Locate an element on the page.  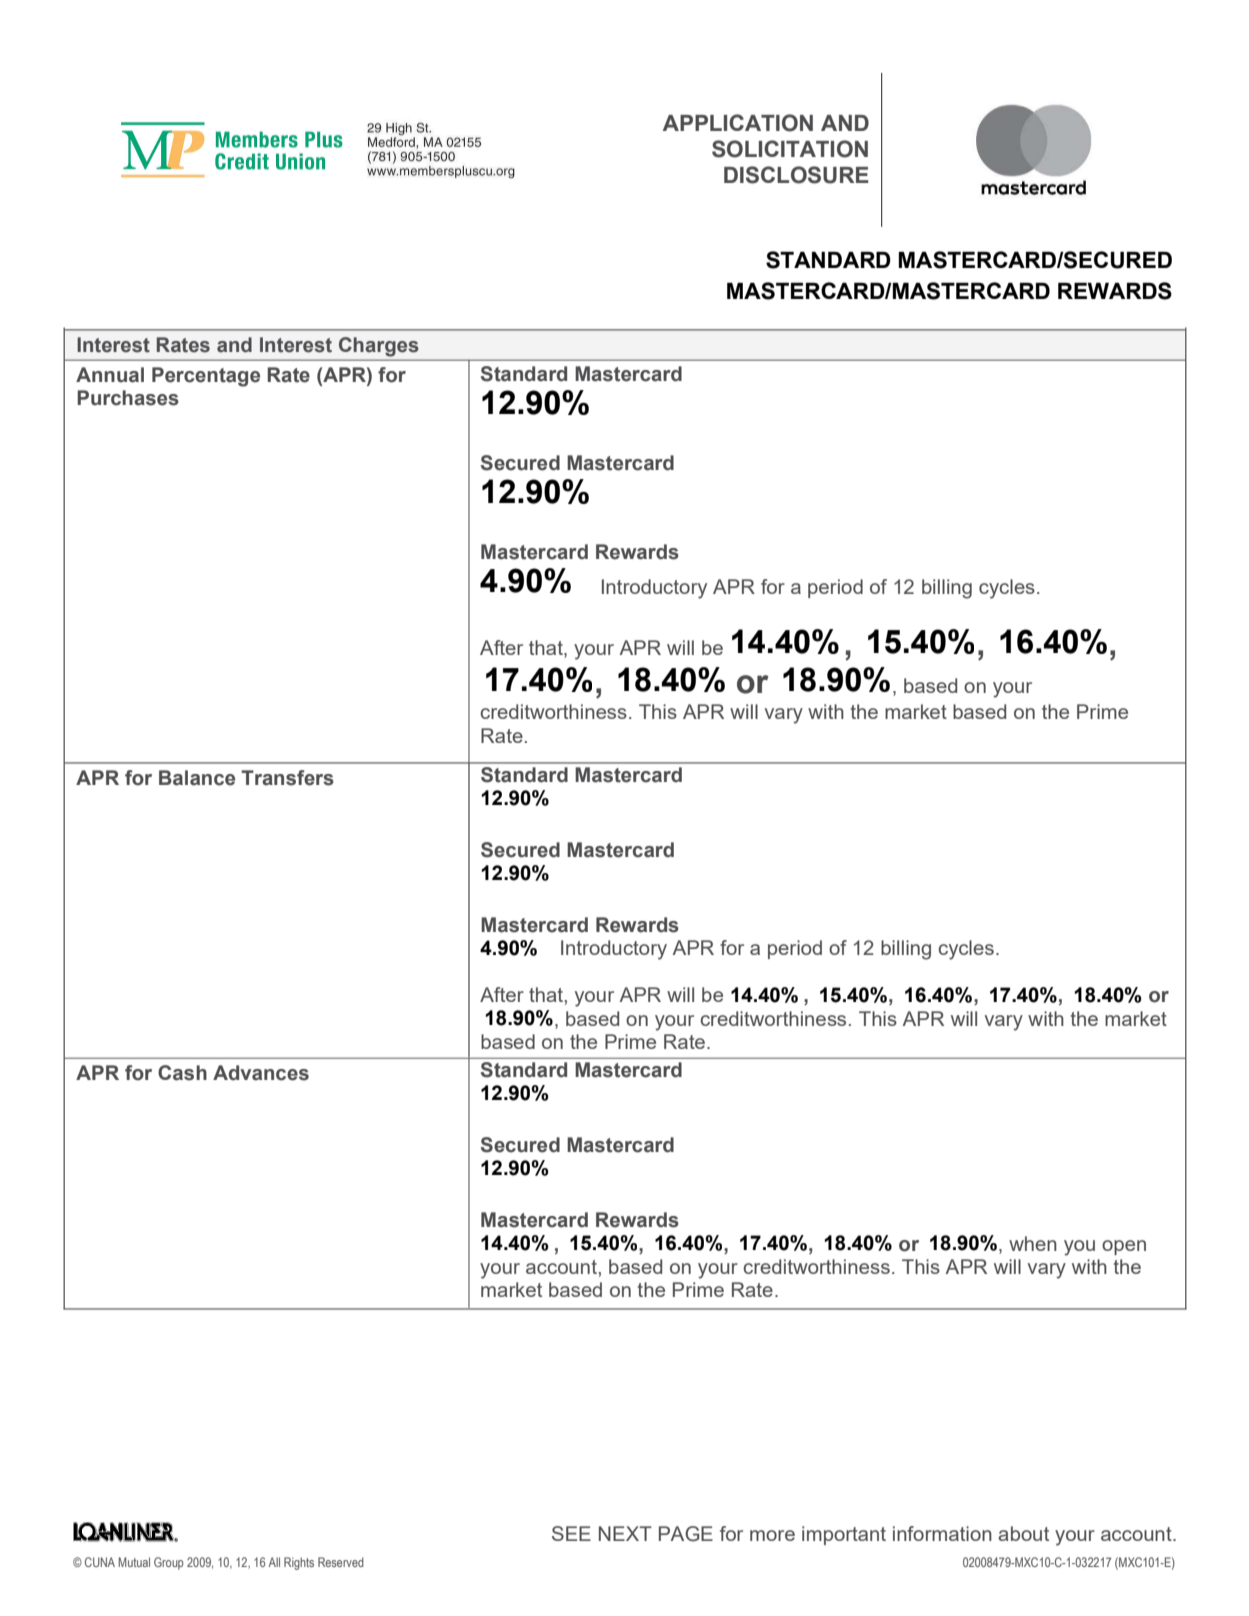
APPLICATION is located at coordinates (738, 123).
